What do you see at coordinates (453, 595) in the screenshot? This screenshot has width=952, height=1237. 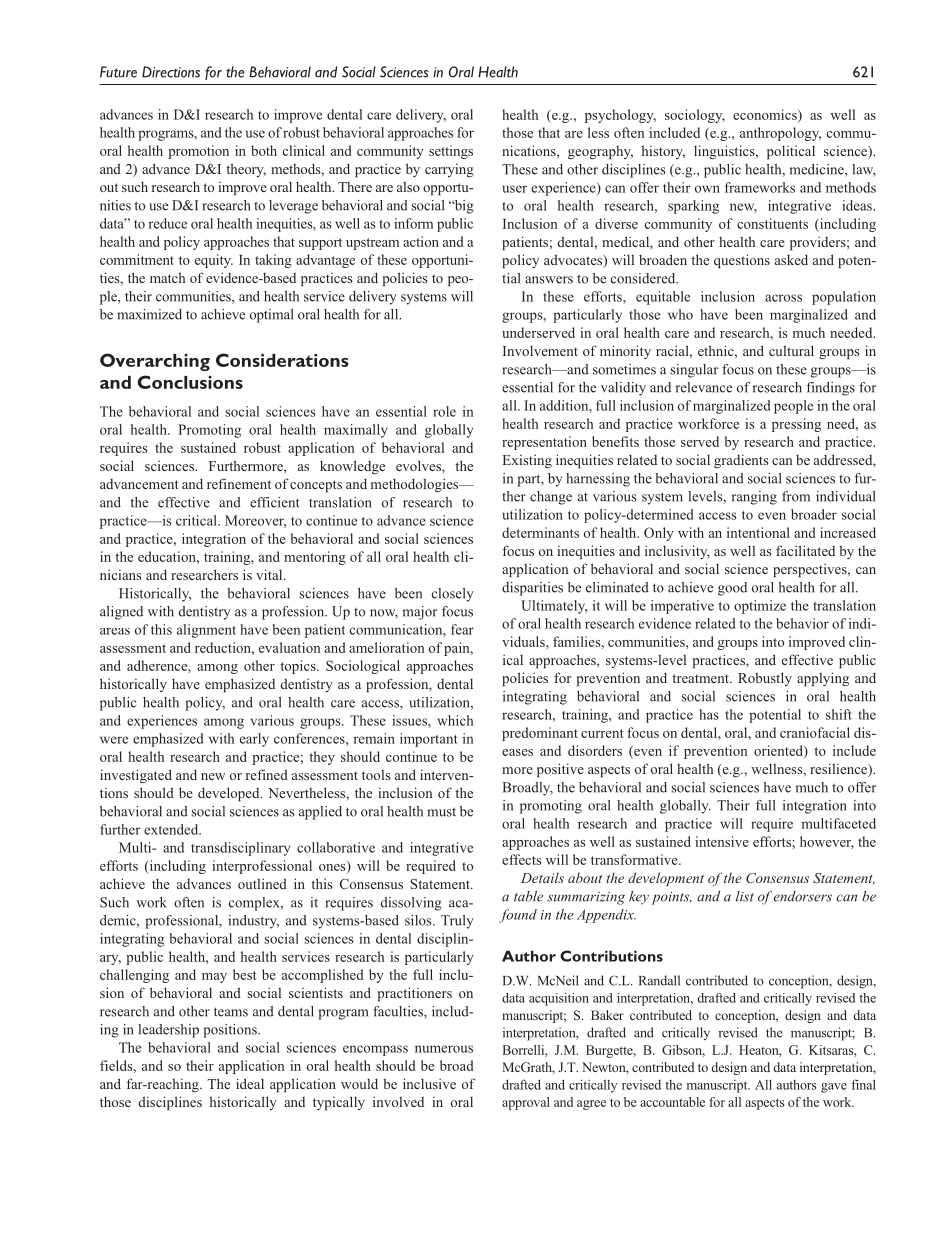 I see `closely` at bounding box center [453, 595].
